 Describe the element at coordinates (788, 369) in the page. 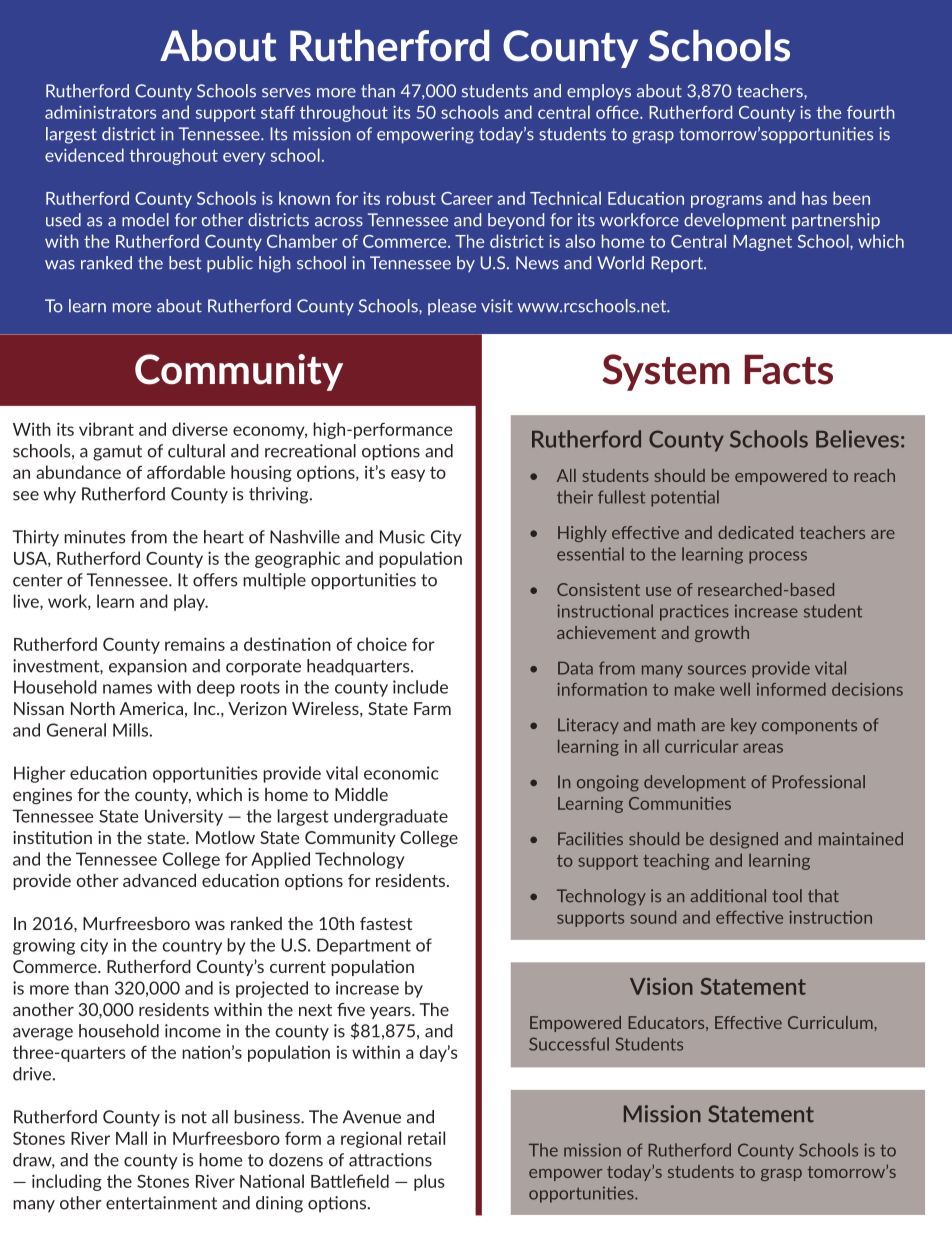

I see `Facts` at that location.
